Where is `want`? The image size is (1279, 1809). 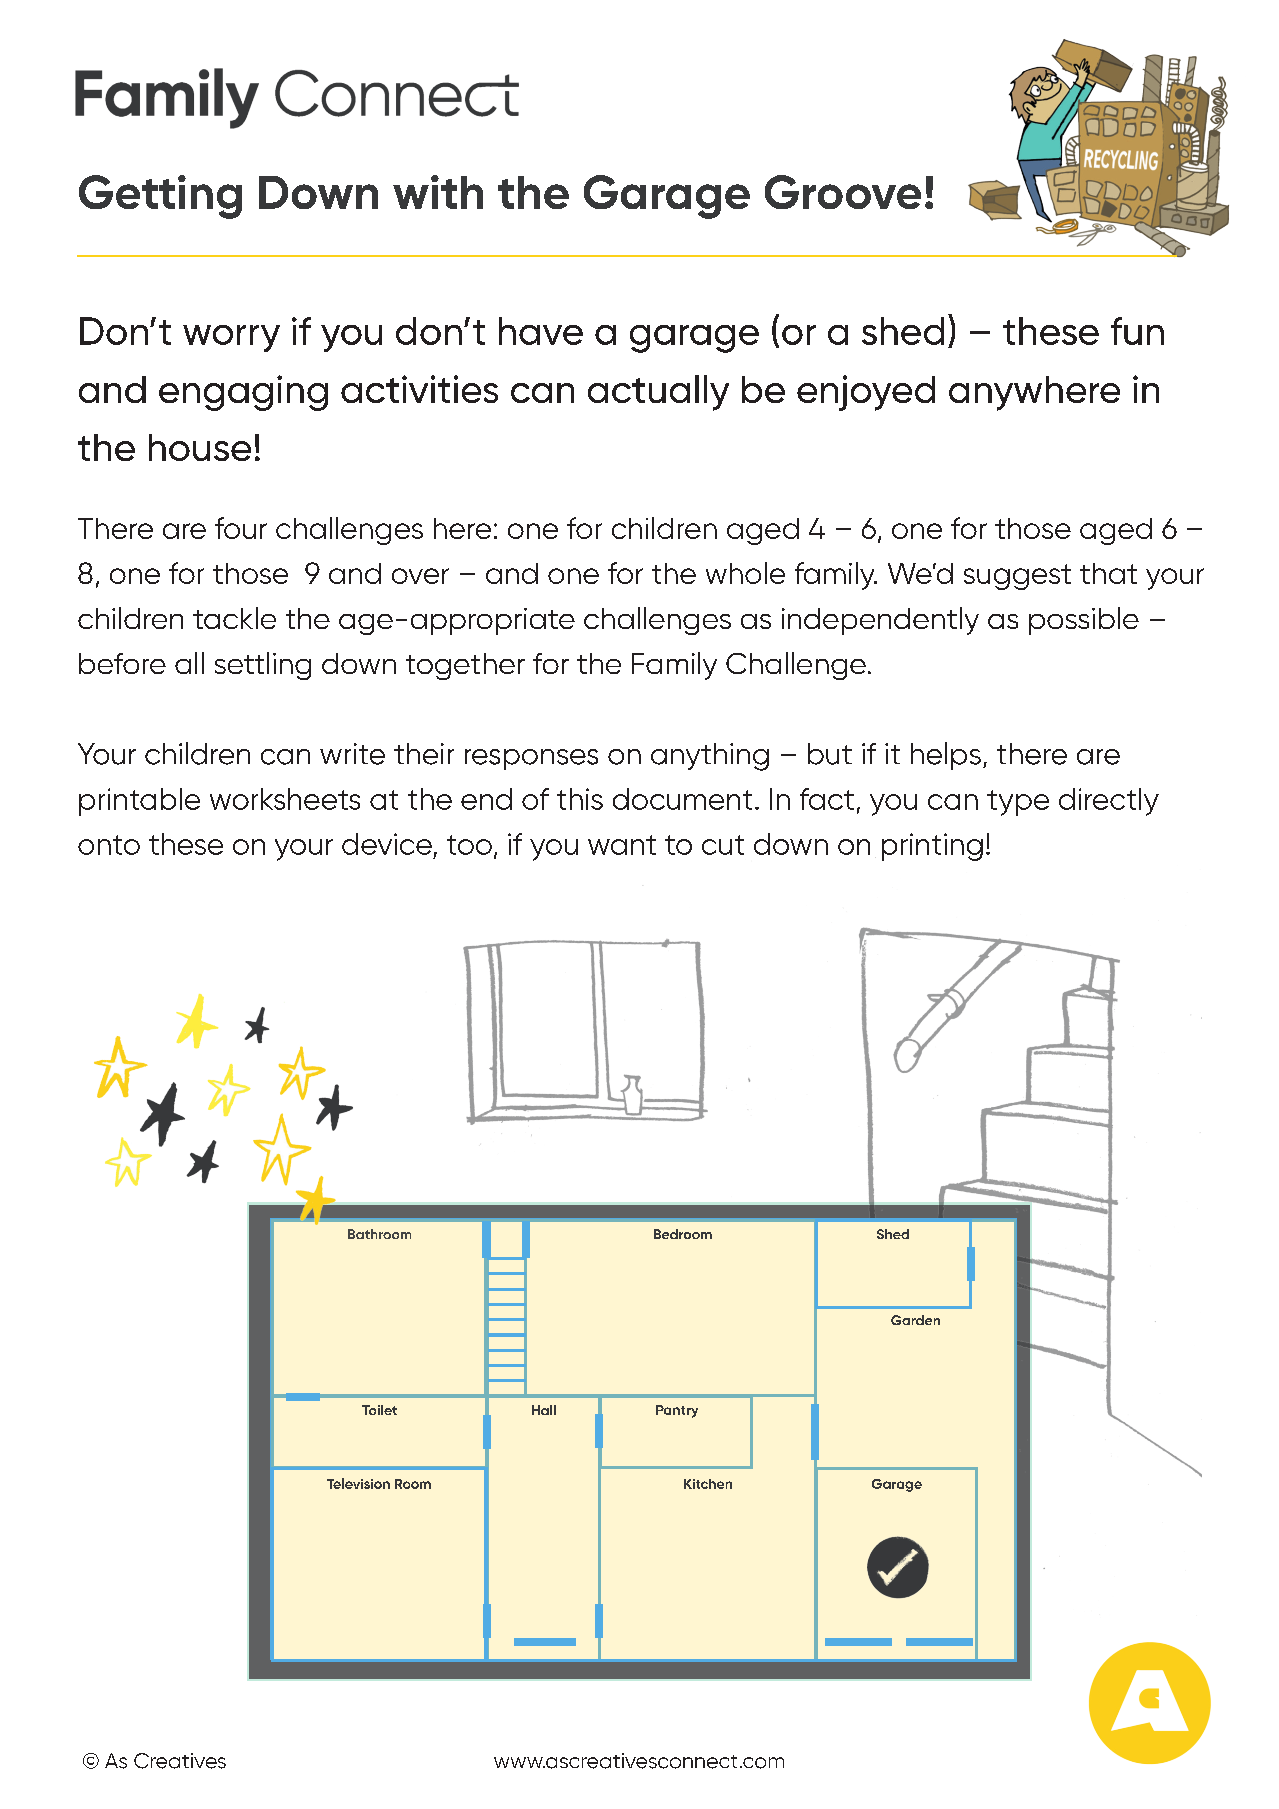 want is located at coordinates (622, 845).
